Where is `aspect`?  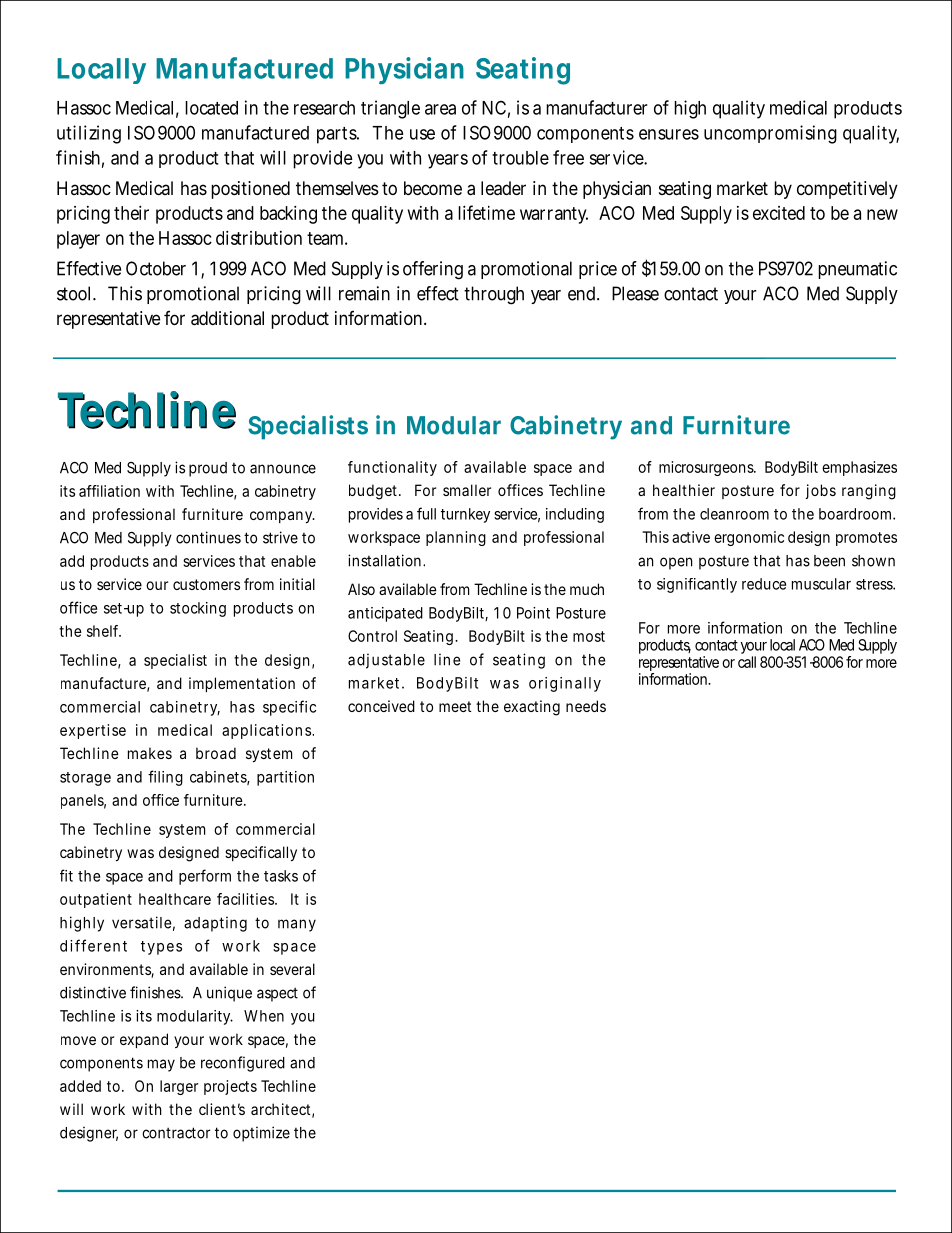 aspect is located at coordinates (277, 994).
